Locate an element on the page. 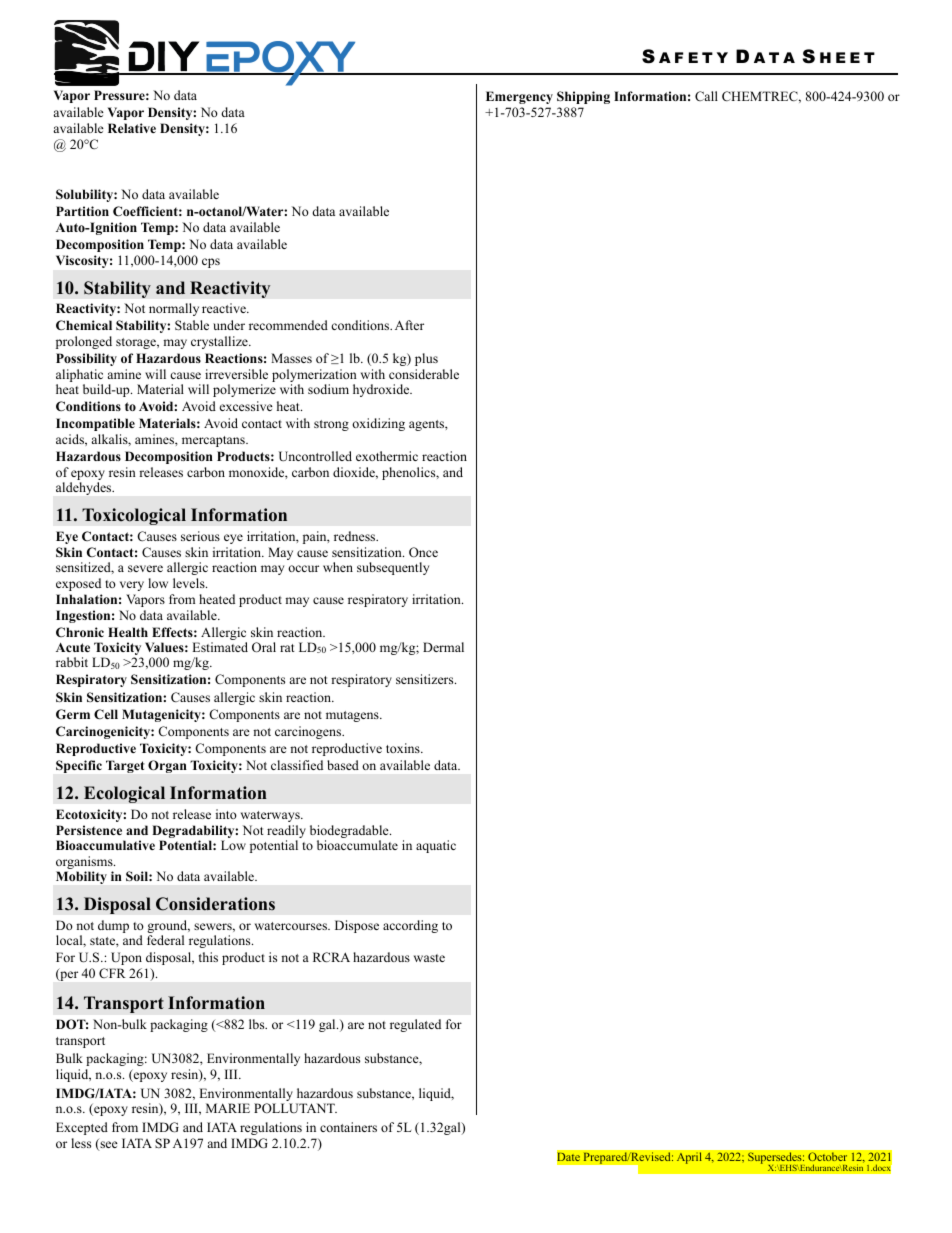 The width and height of the document is (952, 1233). Health is located at coordinates (128, 632).
